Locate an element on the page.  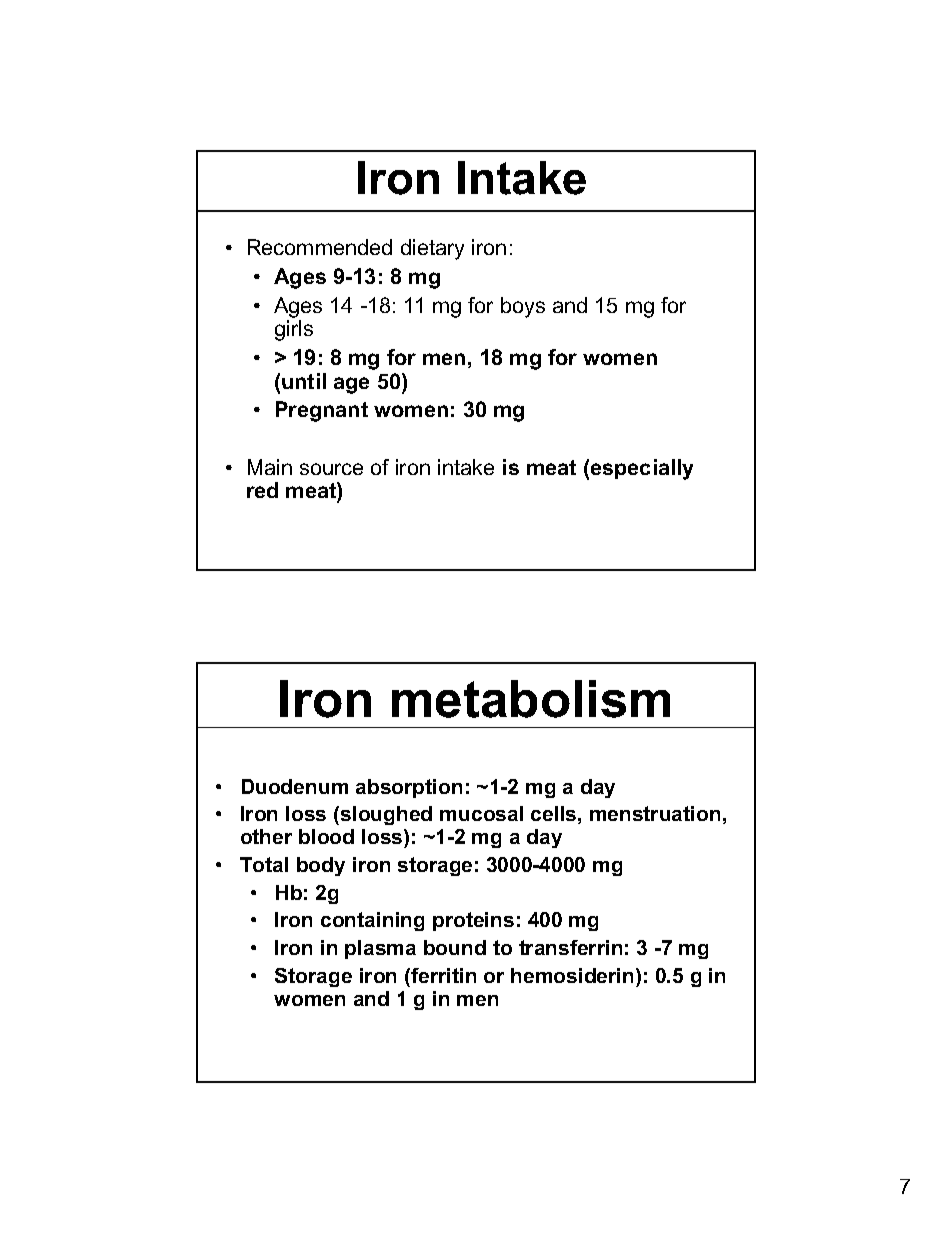
plasma is located at coordinates (380, 949).
